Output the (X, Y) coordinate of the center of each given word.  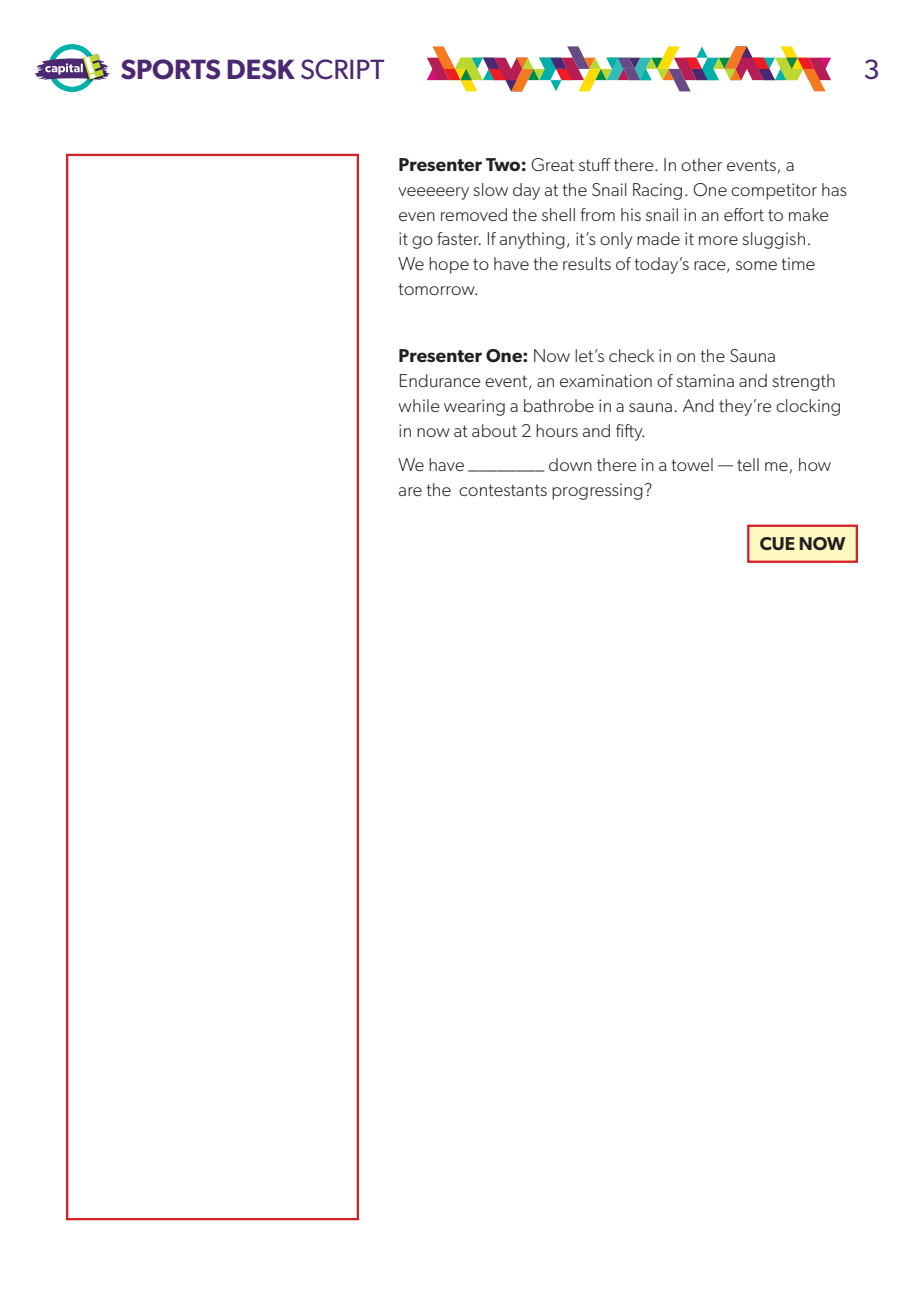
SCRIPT (342, 69)
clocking (808, 407)
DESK (261, 69)
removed (474, 214)
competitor (774, 191)
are (410, 491)
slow (490, 189)
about (494, 430)
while (419, 405)
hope (449, 265)
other (701, 164)
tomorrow (437, 289)
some (756, 265)
